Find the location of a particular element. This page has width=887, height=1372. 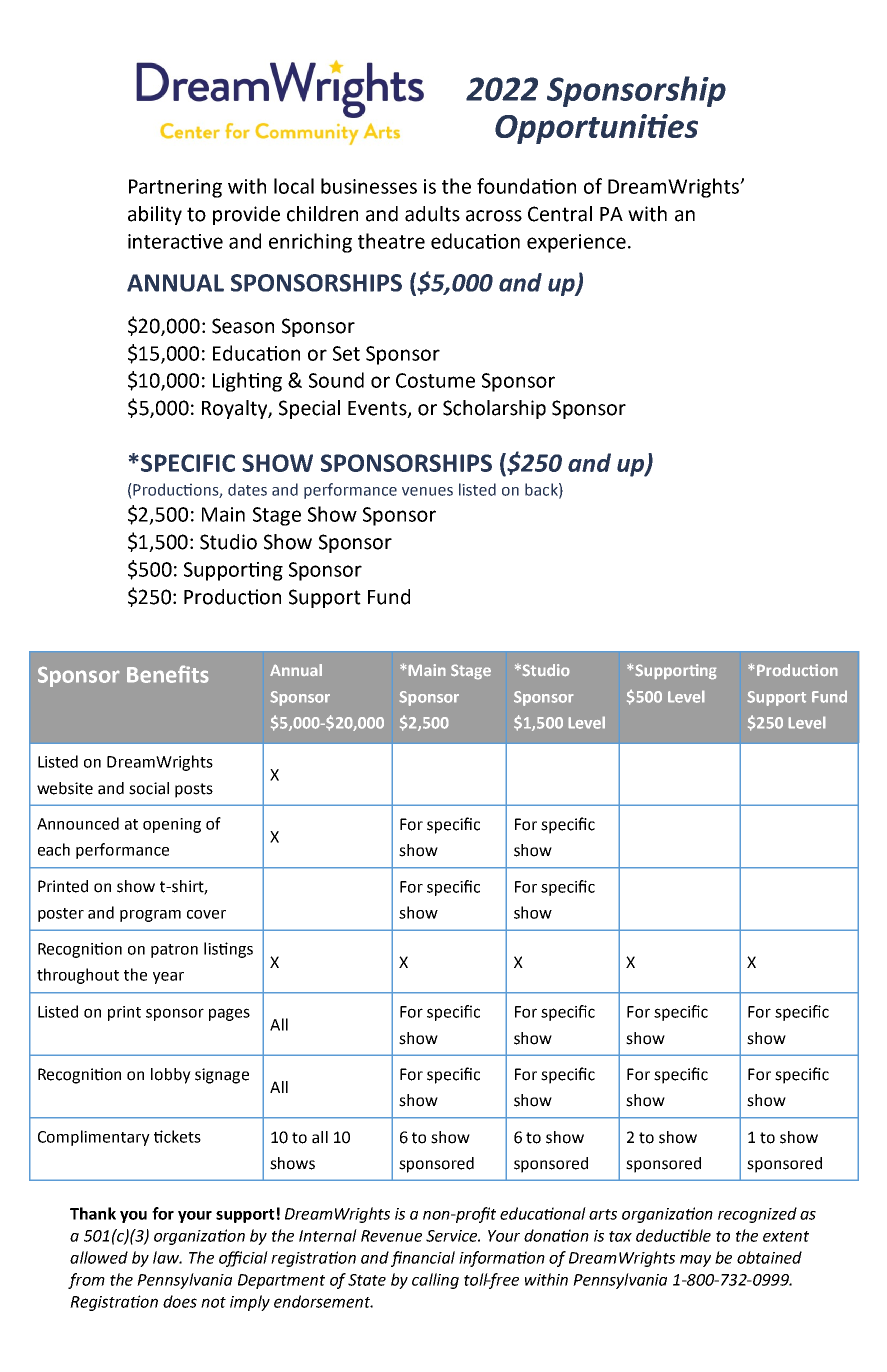

Partnering is located at coordinates (175, 188).
